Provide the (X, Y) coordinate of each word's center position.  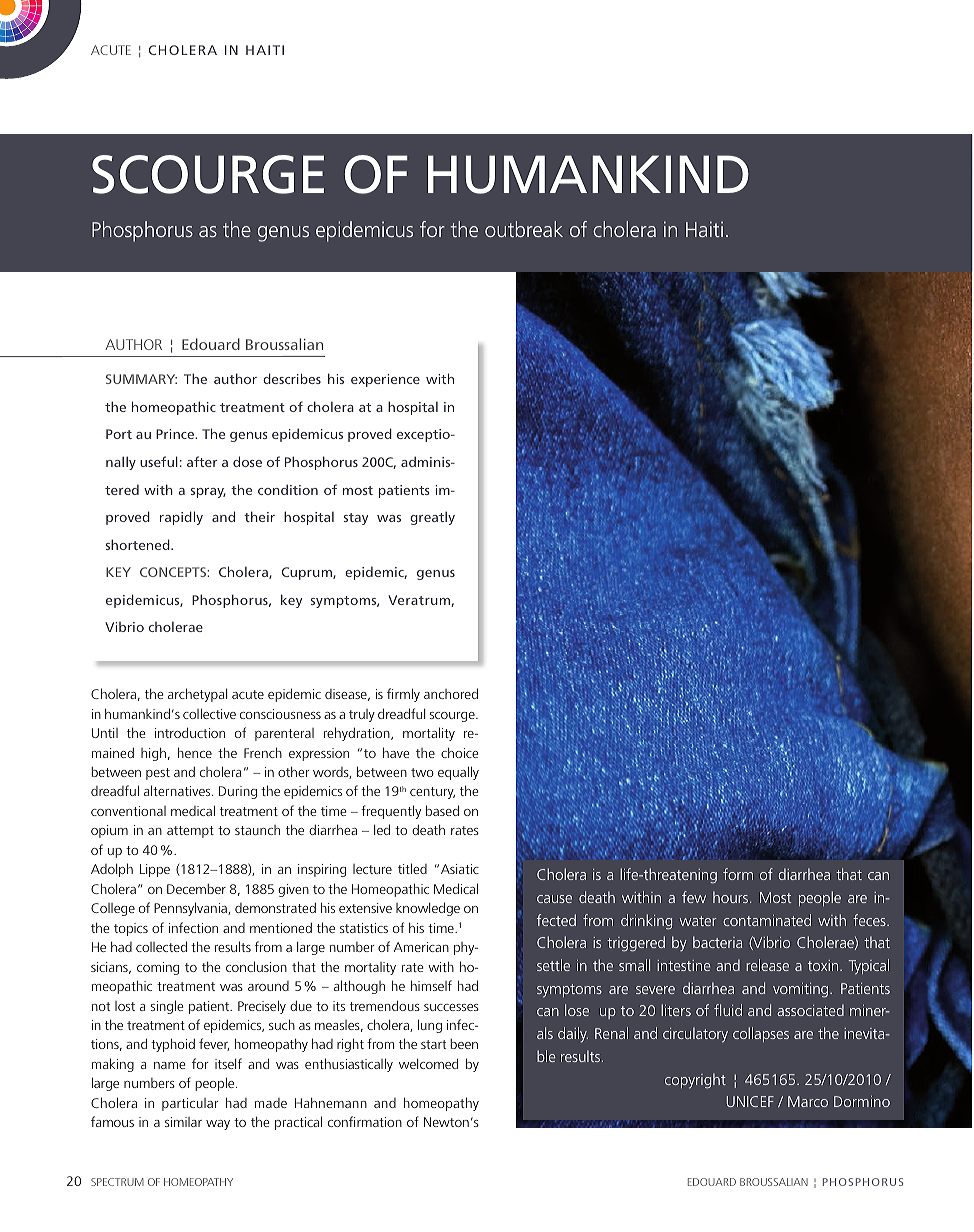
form (738, 874)
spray (208, 493)
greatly (432, 518)
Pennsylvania (191, 909)
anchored (451, 693)
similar (183, 1122)
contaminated (767, 920)
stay (356, 519)
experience (385, 380)
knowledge (428, 909)
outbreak (524, 229)
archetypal (197, 695)
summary (141, 379)
